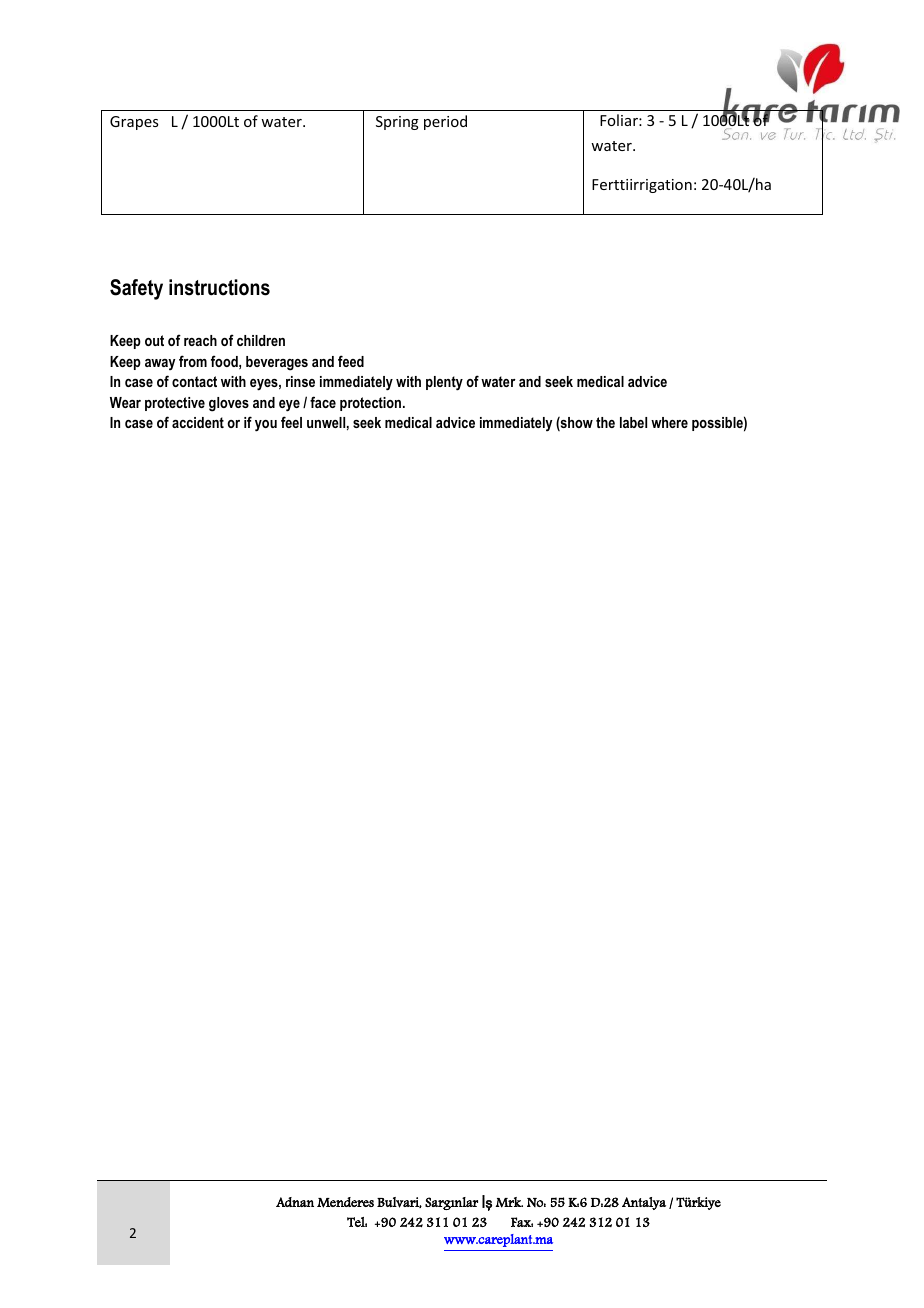  Describe the element at coordinates (633, 422) in the document. I see `label` at that location.
